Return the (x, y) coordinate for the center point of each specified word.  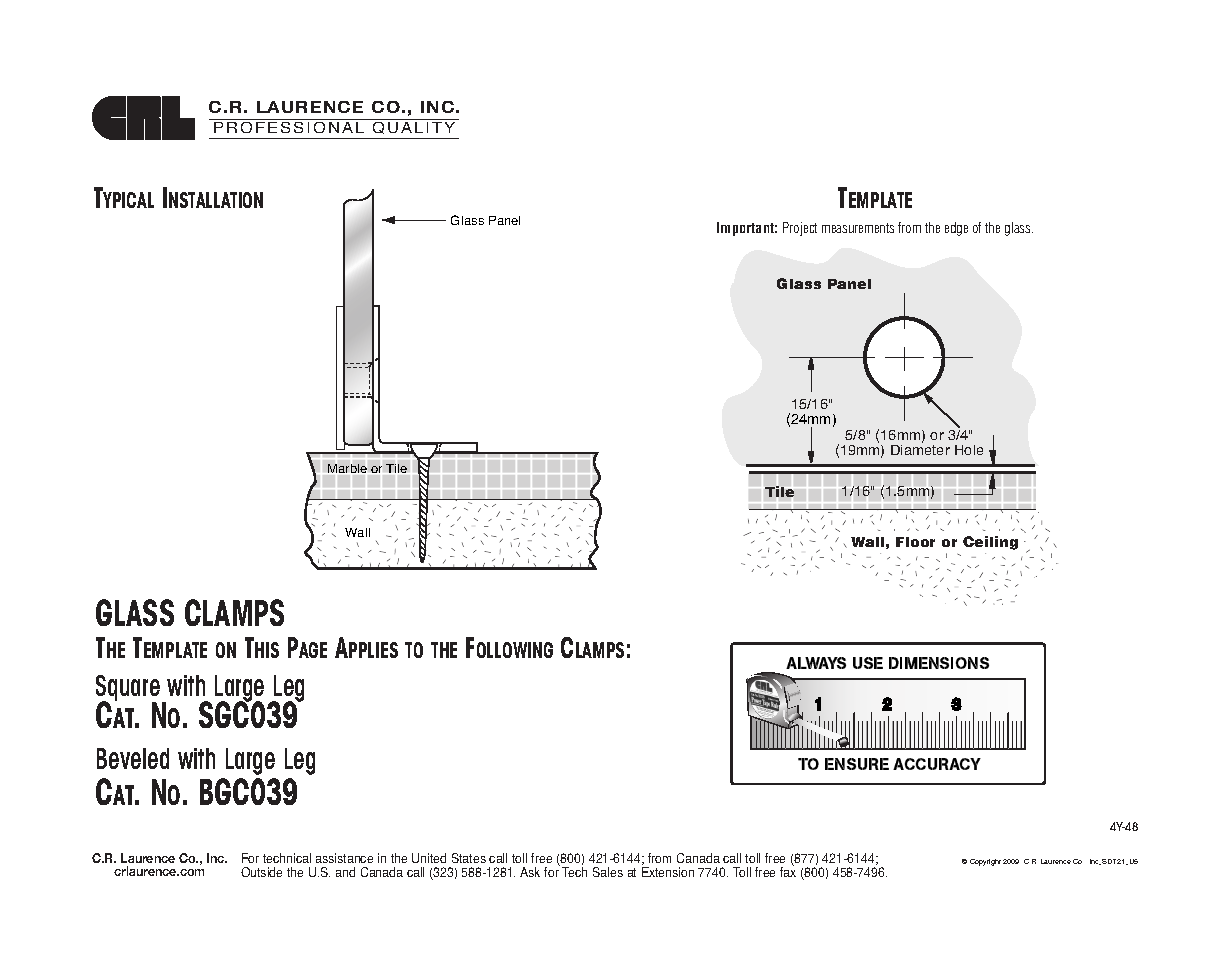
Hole (969, 450)
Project (800, 229)
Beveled (133, 758)
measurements (858, 228)
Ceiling (990, 543)
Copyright (985, 862)
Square (128, 689)
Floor (915, 542)
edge (956, 229)
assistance (344, 858)
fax (788, 871)
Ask (530, 872)
